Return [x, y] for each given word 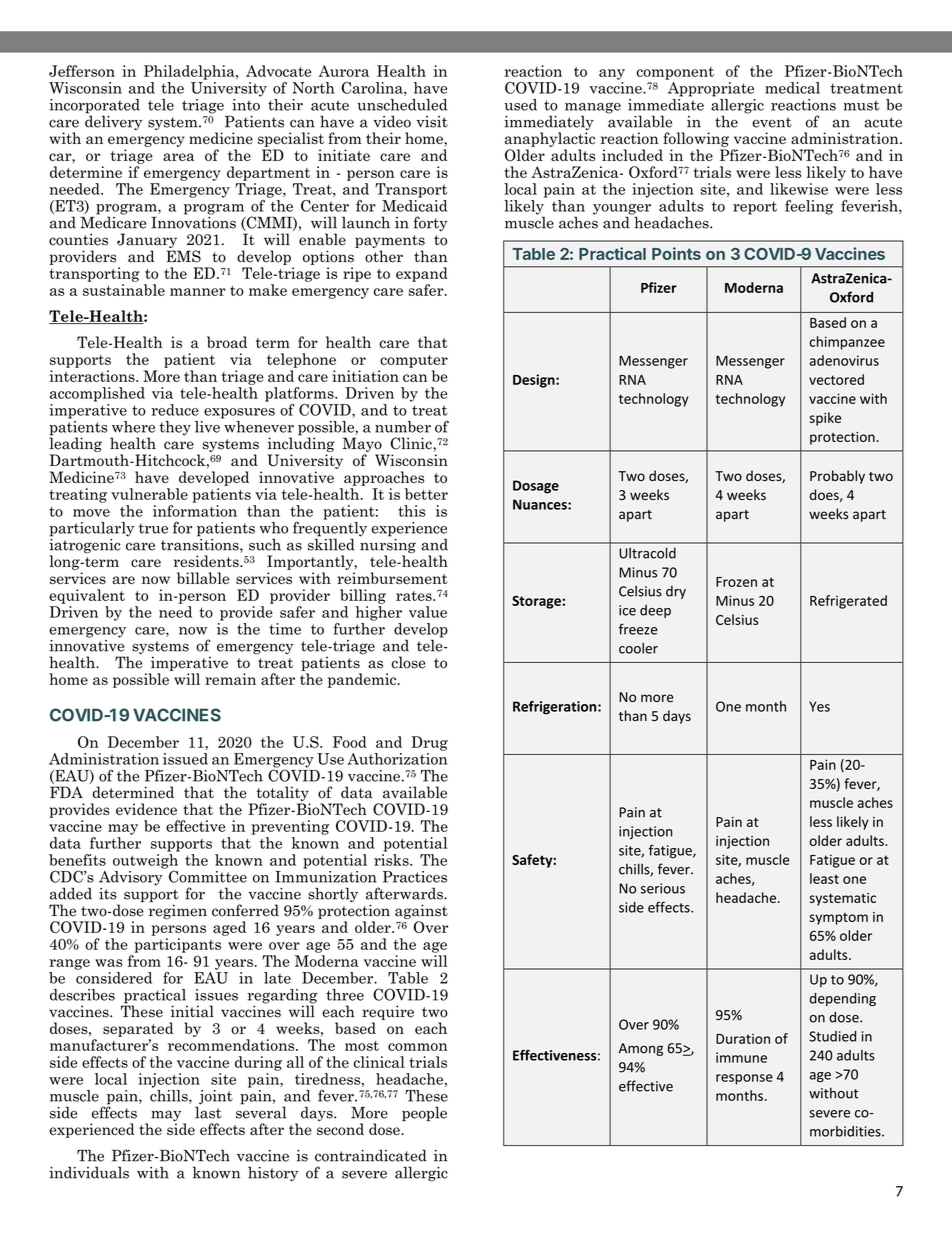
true [153, 528]
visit [432, 122]
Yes [819, 706]
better [426, 494]
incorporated [94, 107]
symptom [839, 919]
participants [177, 945]
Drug [429, 743]
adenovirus [844, 360]
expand [422, 274]
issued [185, 759]
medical [792, 88]
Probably [837, 477]
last [208, 1111]
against [421, 911]
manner [198, 292]
